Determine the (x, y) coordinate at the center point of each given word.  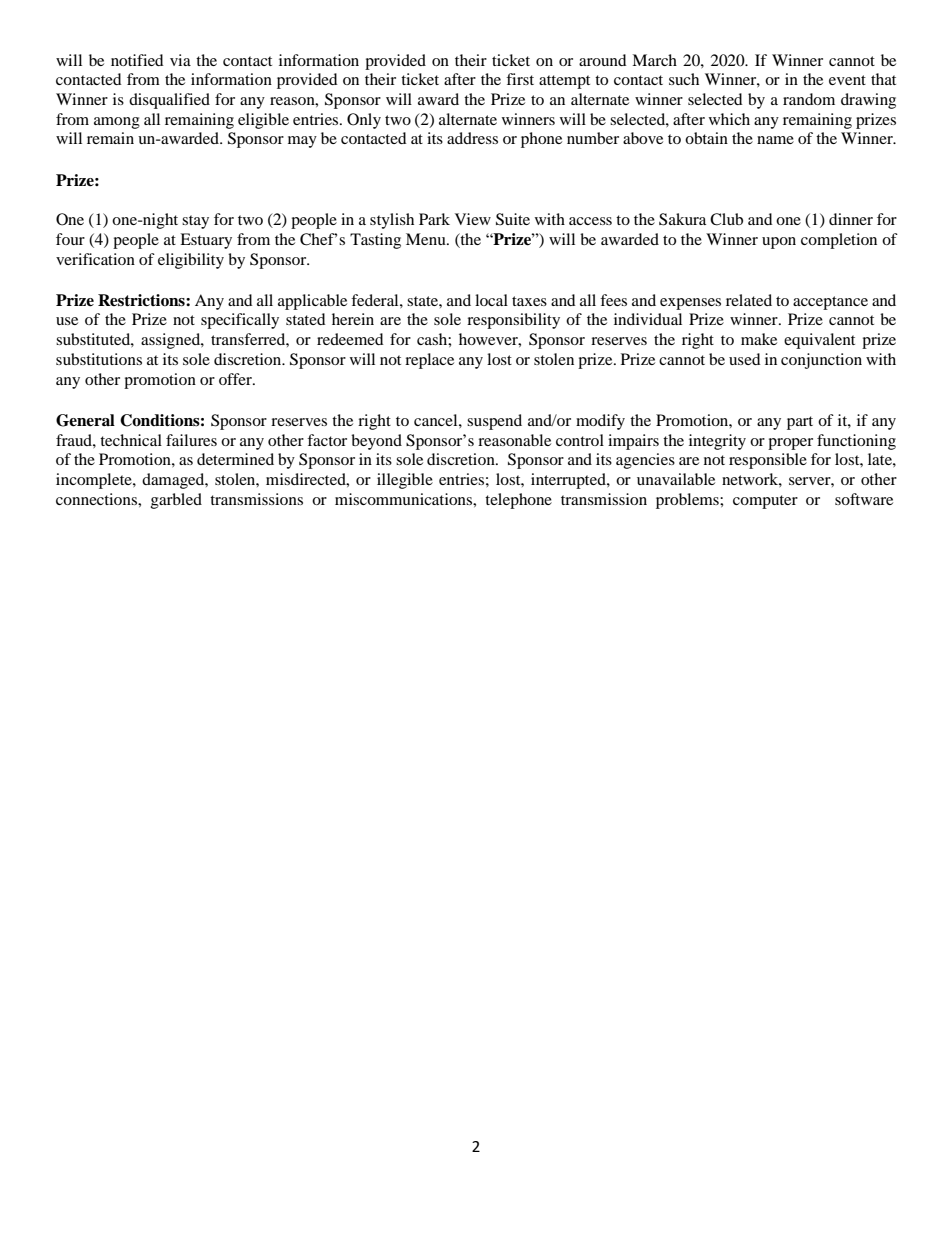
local (491, 300)
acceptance (830, 303)
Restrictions (142, 300)
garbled (176, 501)
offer (236, 379)
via (180, 60)
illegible (405, 481)
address (472, 138)
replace (429, 361)
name (775, 140)
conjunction (821, 361)
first (520, 79)
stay (195, 222)
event (847, 80)
